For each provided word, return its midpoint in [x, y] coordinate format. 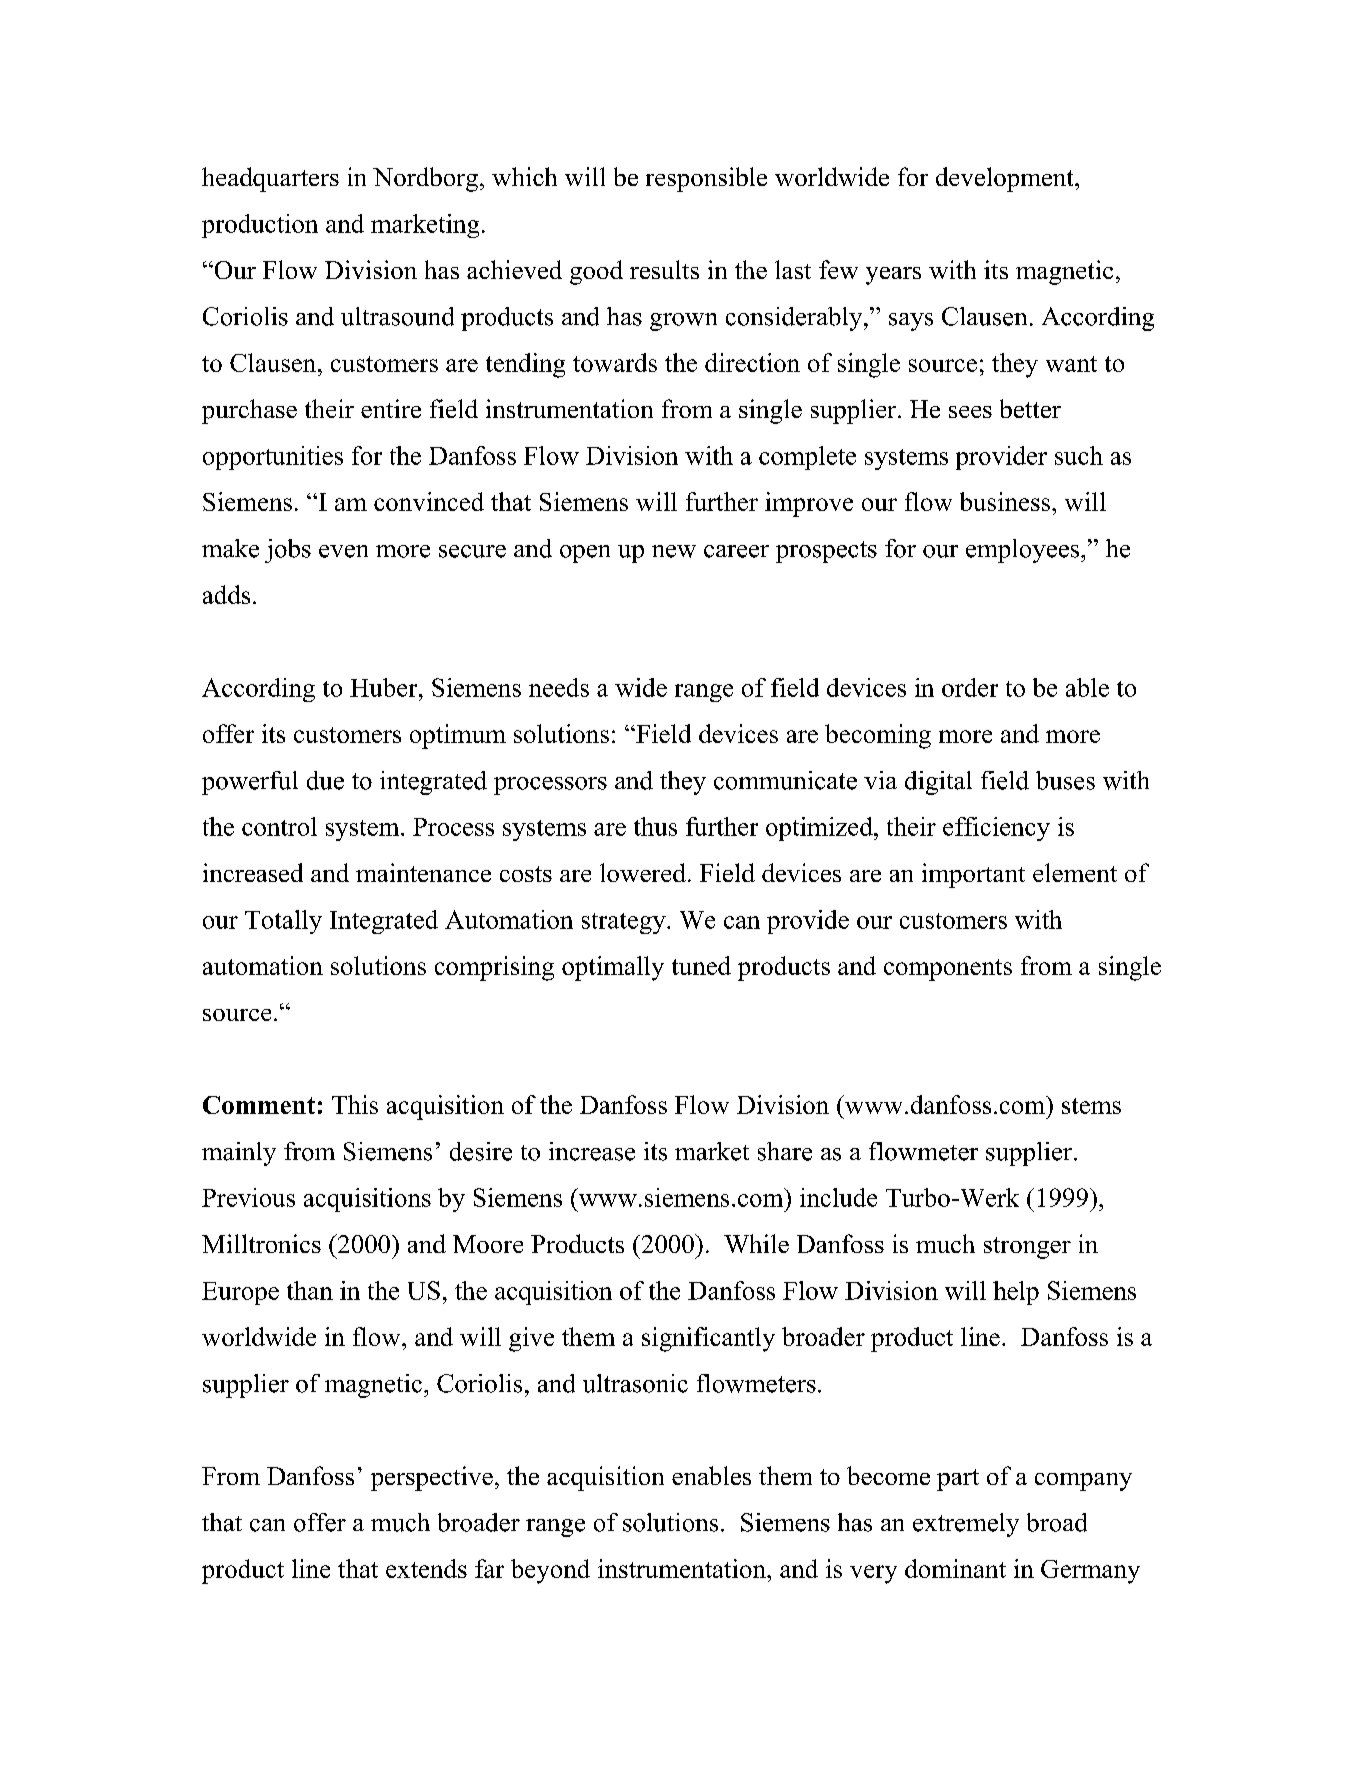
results [664, 269]
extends [426, 1568]
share [785, 1151]
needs [559, 687]
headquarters [270, 179]
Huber [385, 687]
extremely [966, 1525]
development [1006, 179]
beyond [550, 1571]
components [948, 970]
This [355, 1104]
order [970, 687]
